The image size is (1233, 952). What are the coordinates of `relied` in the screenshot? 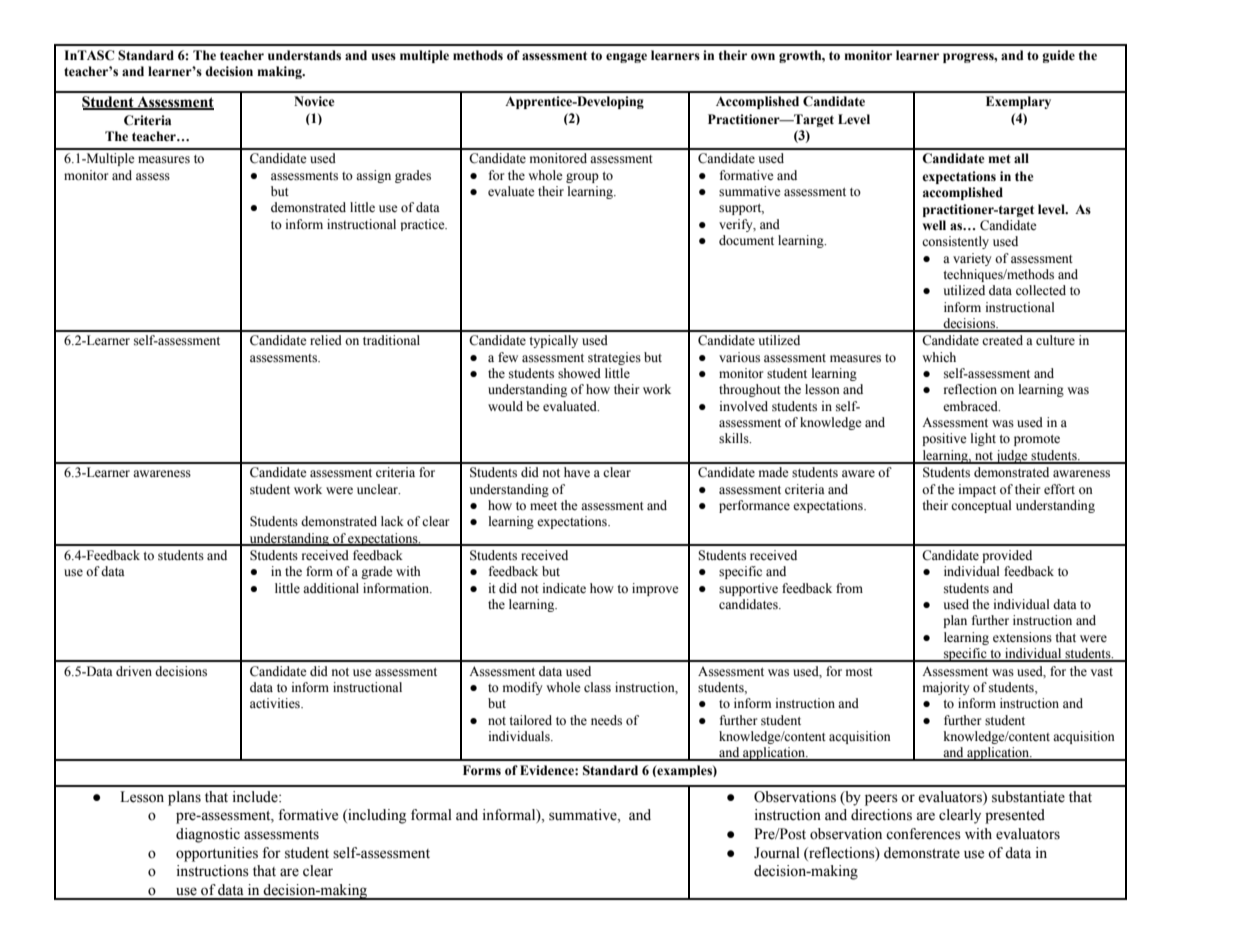 It's located at (326, 340).
